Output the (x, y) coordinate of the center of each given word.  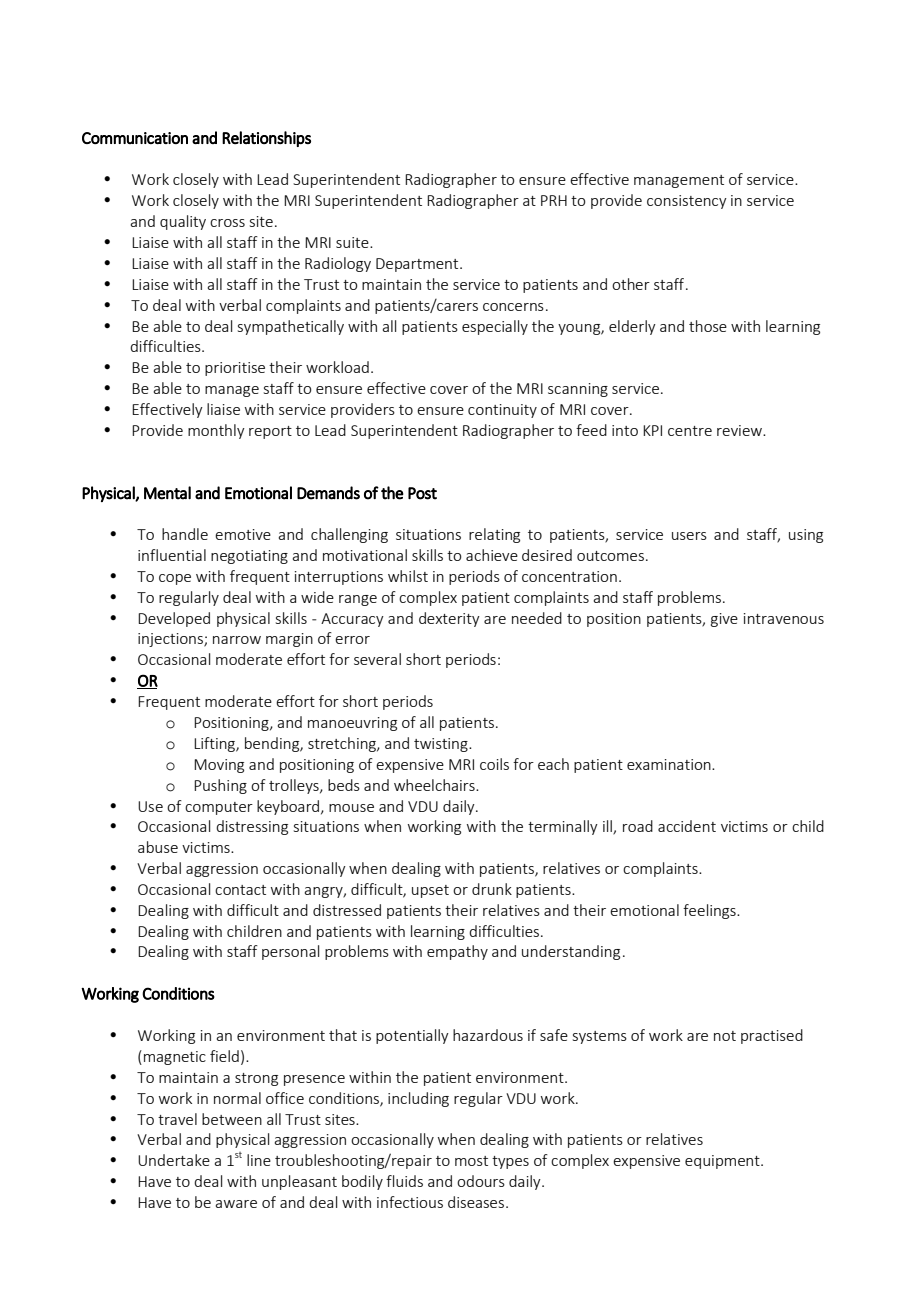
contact (240, 890)
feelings (710, 911)
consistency (687, 202)
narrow (237, 640)
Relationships (266, 139)
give (724, 620)
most (471, 1161)
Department (418, 265)
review (740, 430)
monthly (216, 431)
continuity (502, 411)
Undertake (174, 1160)
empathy (457, 952)
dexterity (449, 619)
